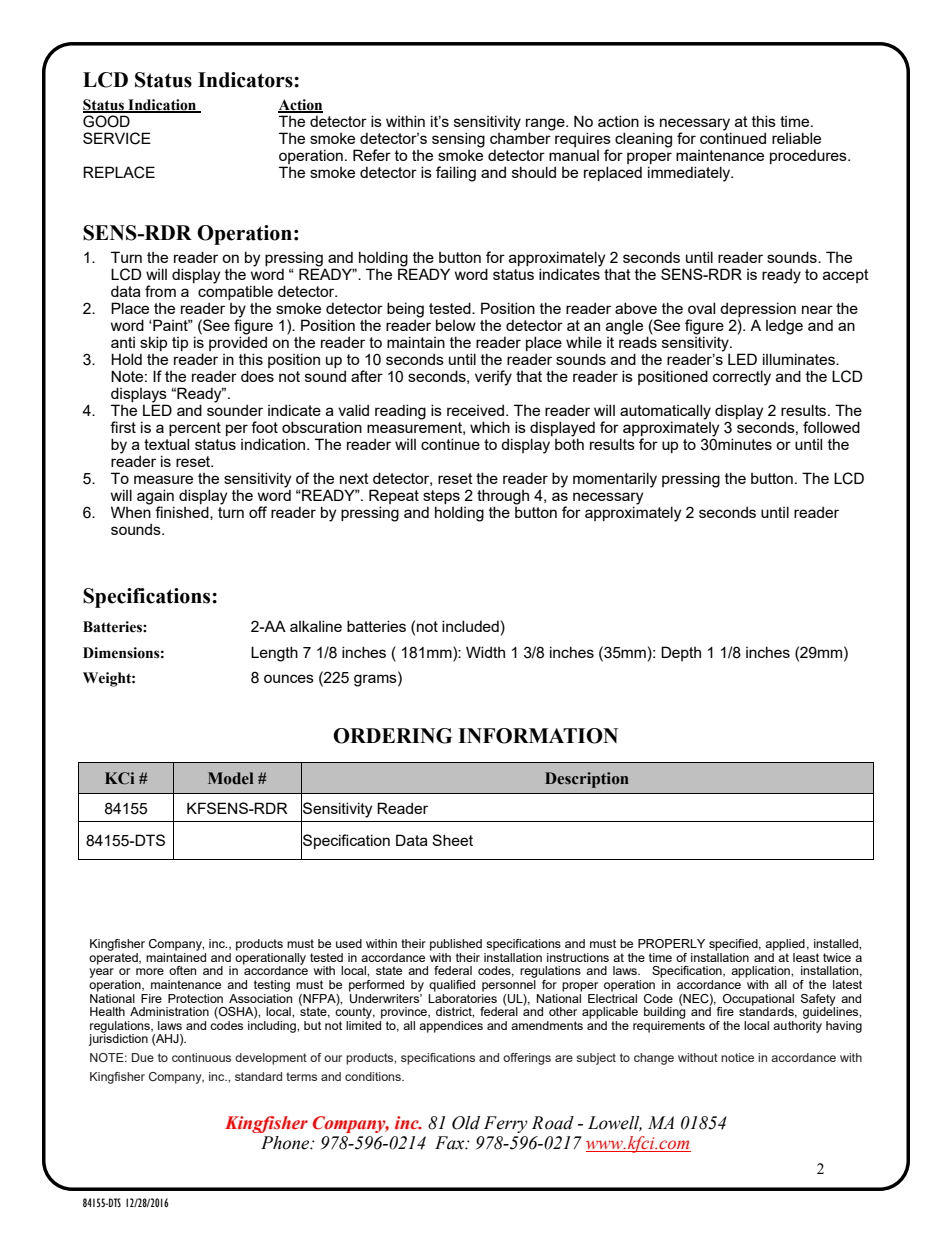 The width and height of the page is (952, 1233). I want to click on applied, so click(785, 945).
